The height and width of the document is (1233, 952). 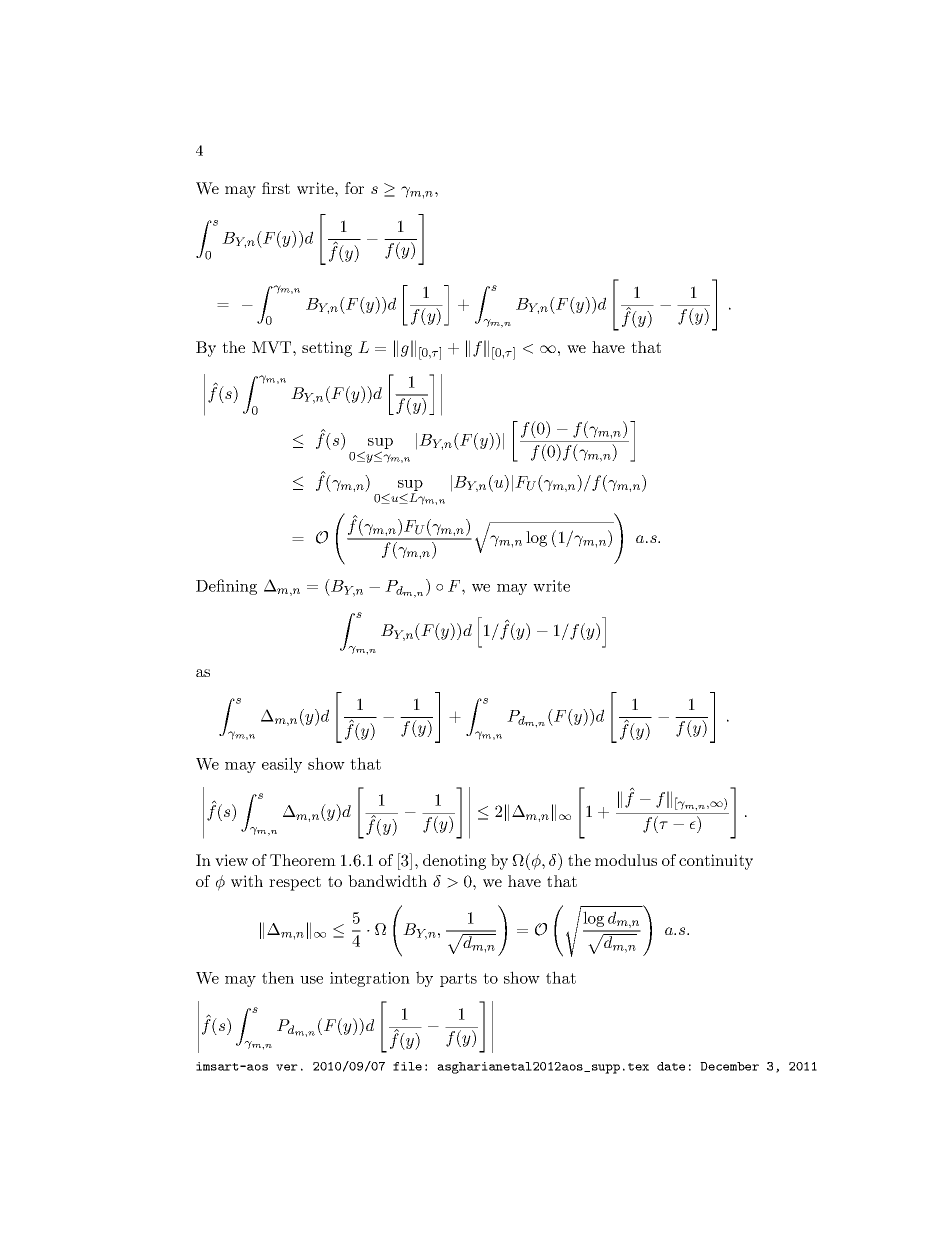 What do you see at coordinates (226, 587) in the document?
I see `Defining` at bounding box center [226, 587].
